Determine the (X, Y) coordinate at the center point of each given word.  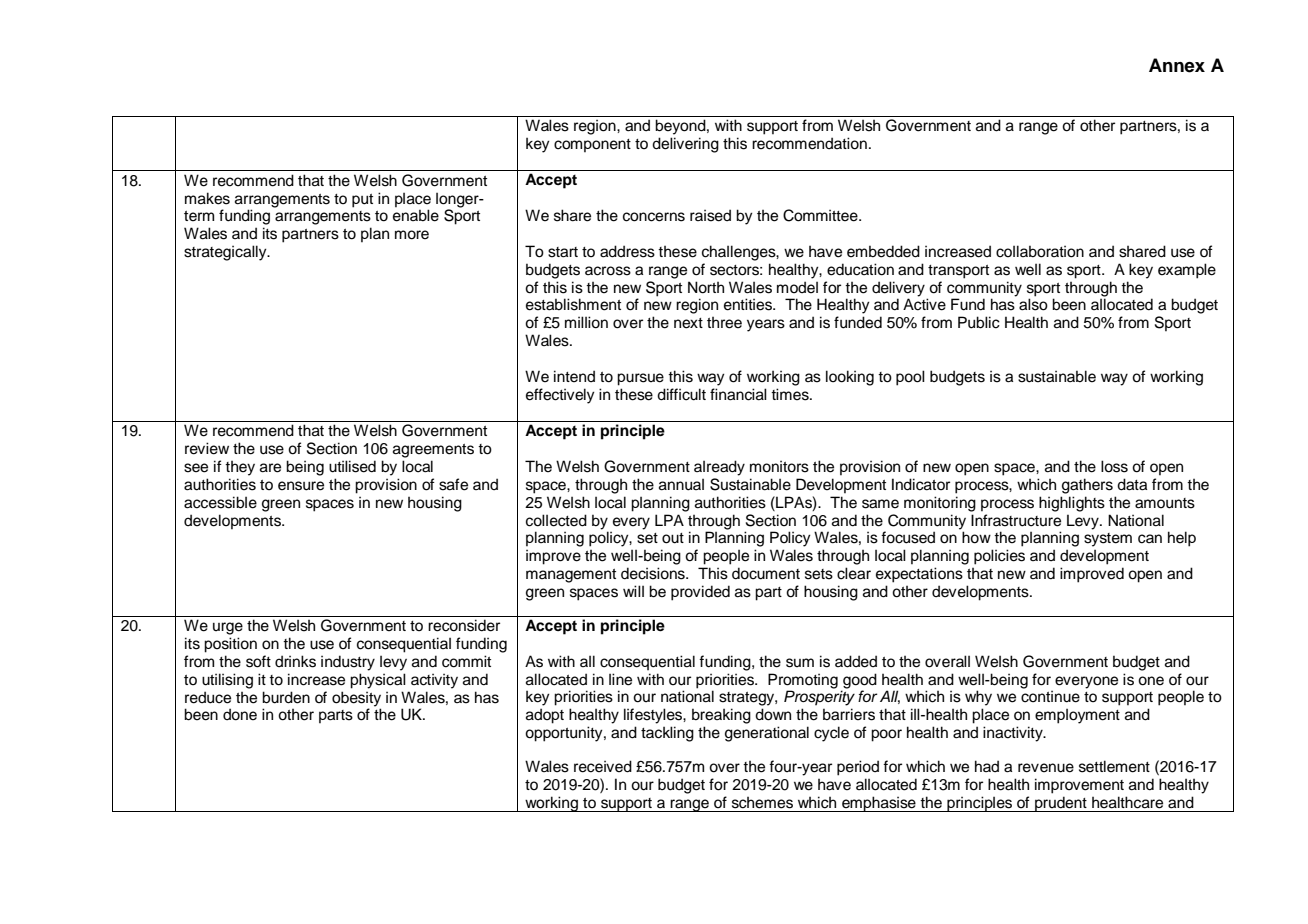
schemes (762, 803)
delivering (685, 145)
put (362, 201)
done (240, 714)
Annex (1177, 65)
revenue (1046, 768)
